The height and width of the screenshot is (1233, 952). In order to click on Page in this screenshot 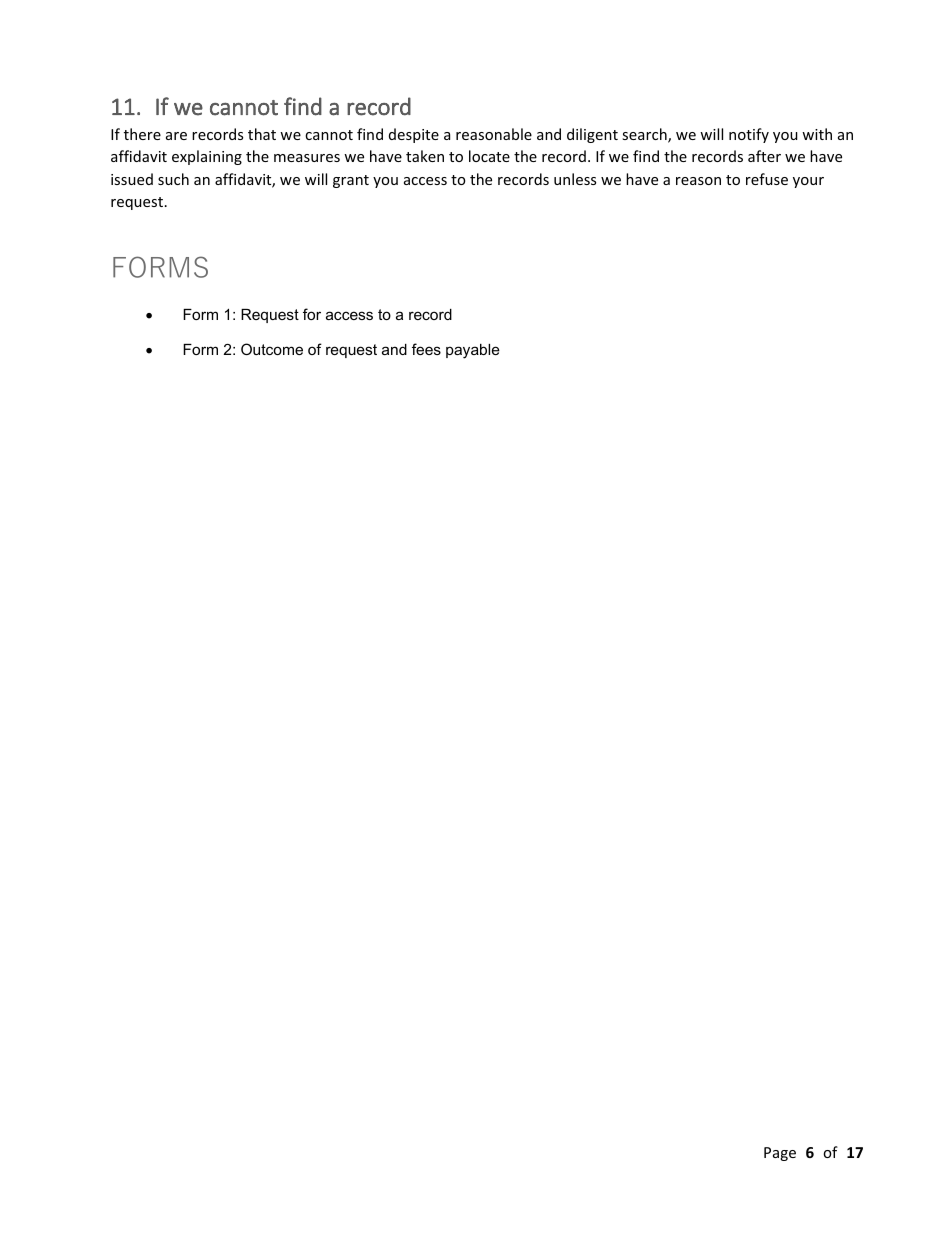, I will do `click(780, 1154)`.
